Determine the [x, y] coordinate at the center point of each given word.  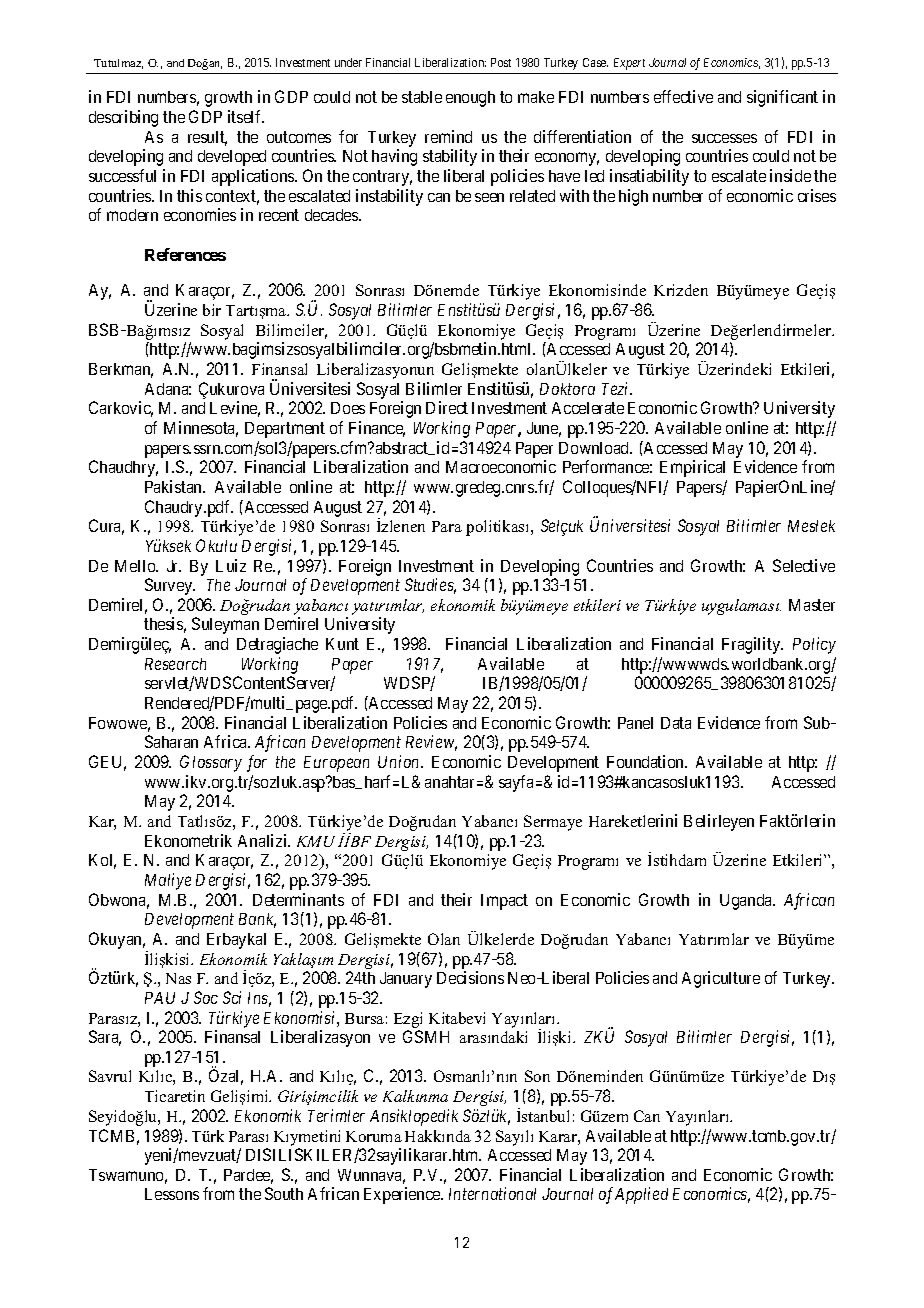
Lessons [172, 1194]
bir [212, 310]
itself [246, 116]
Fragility [752, 645]
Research [175, 664]
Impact [504, 902]
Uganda [747, 902]
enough [470, 99]
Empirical [692, 468]
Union [400, 761]
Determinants [298, 899]
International [492, 1193]
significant [782, 98]
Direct [447, 407]
